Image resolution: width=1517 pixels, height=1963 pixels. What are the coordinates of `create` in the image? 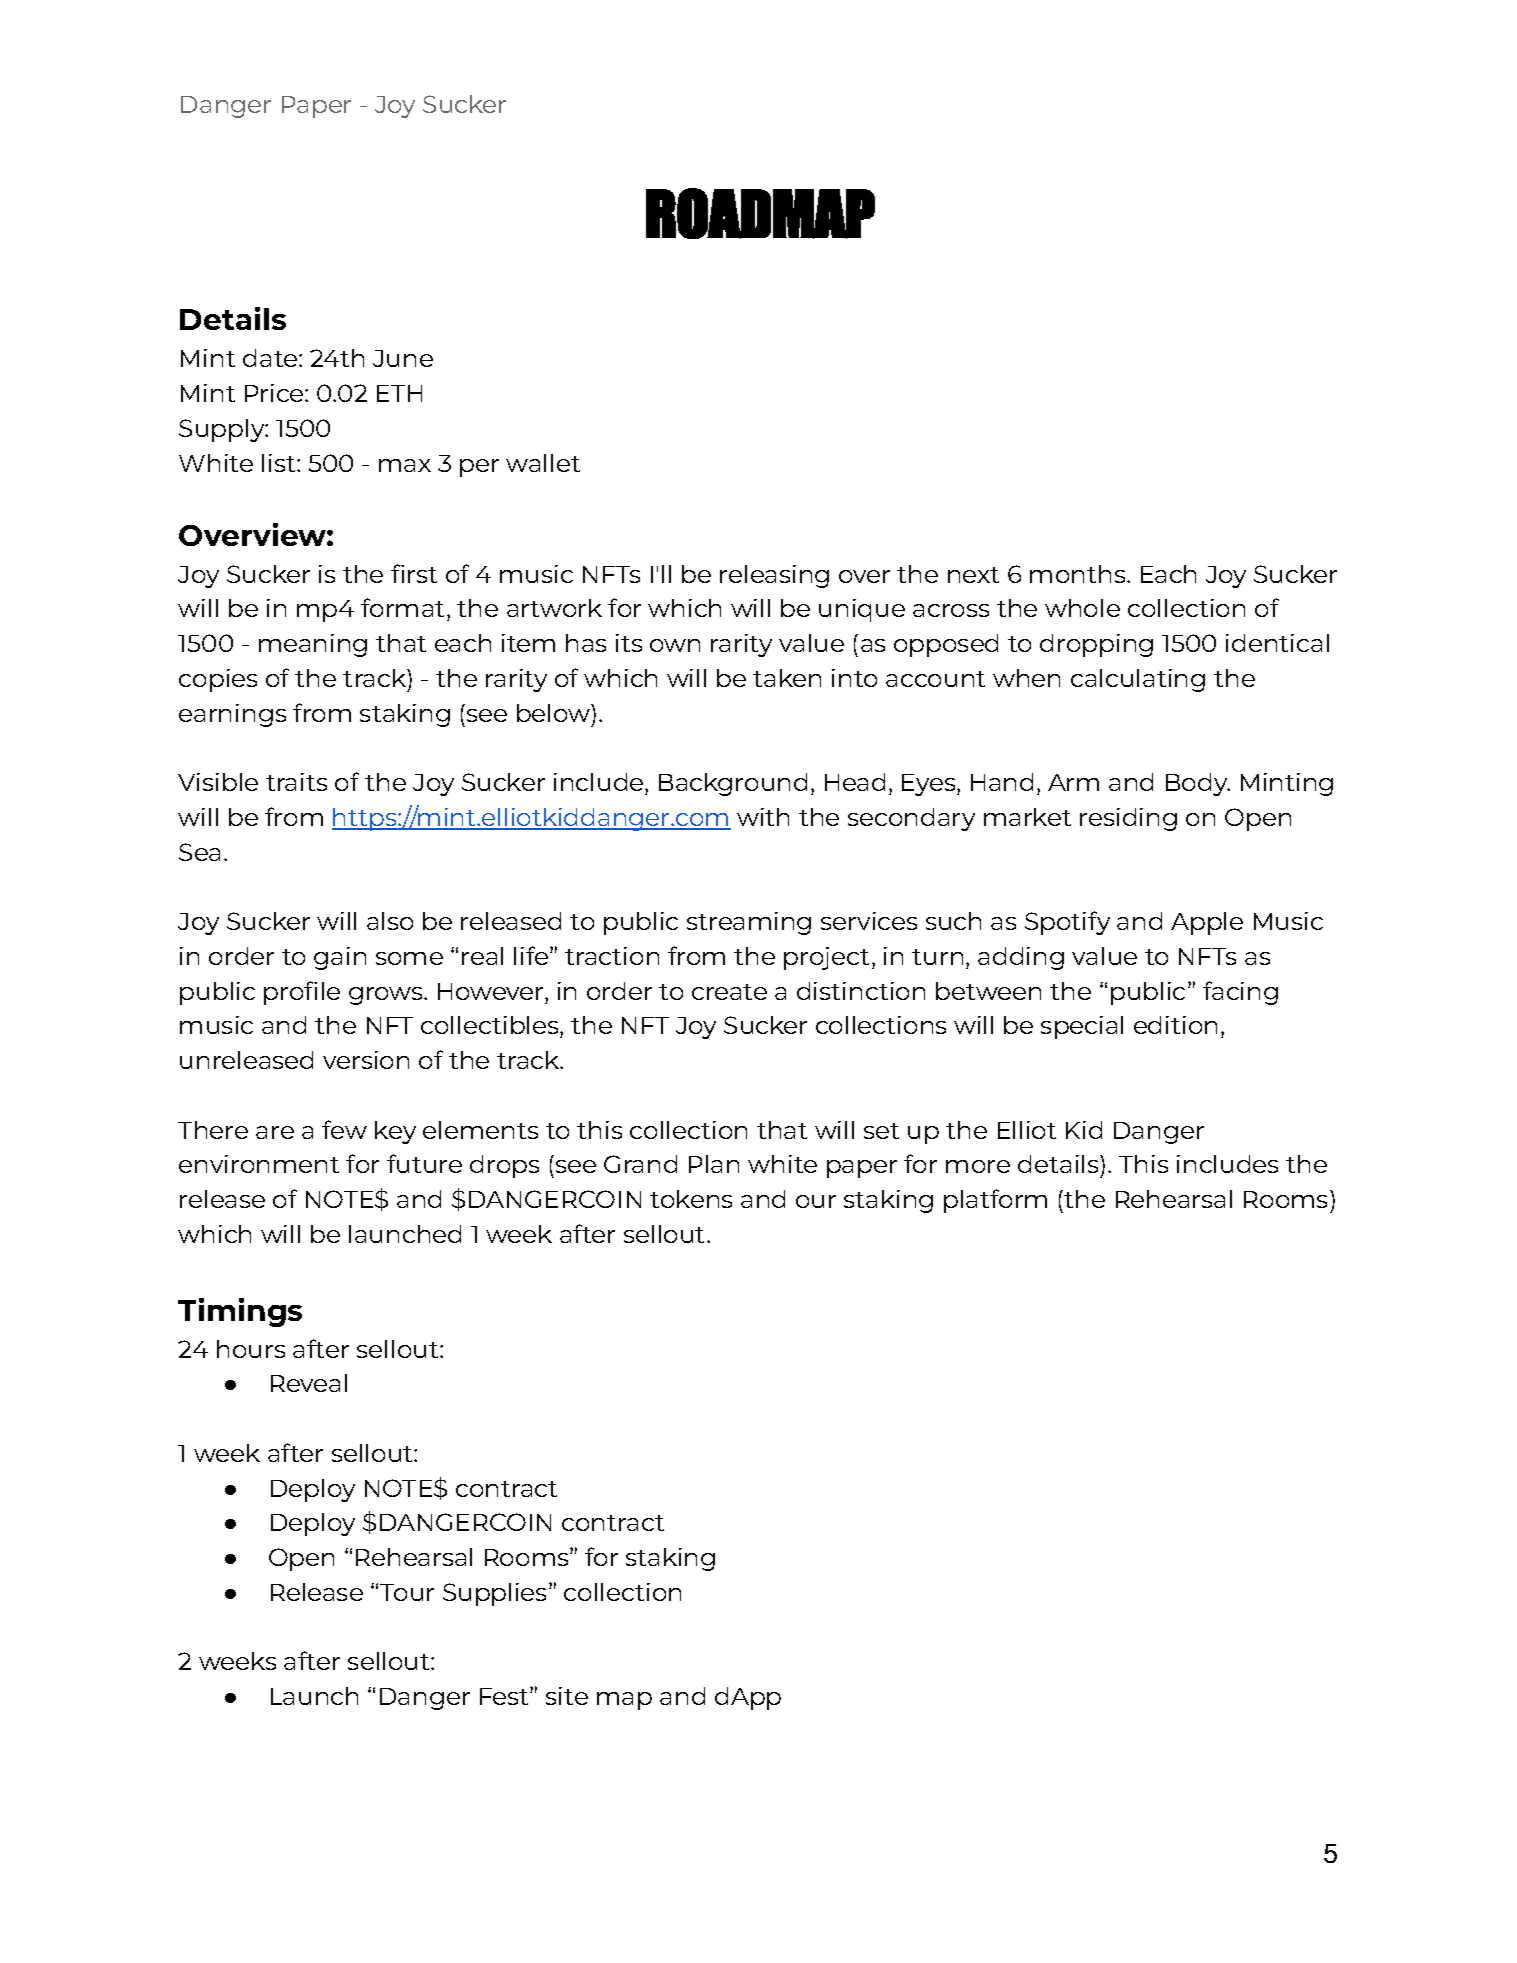 It's located at (729, 992).
